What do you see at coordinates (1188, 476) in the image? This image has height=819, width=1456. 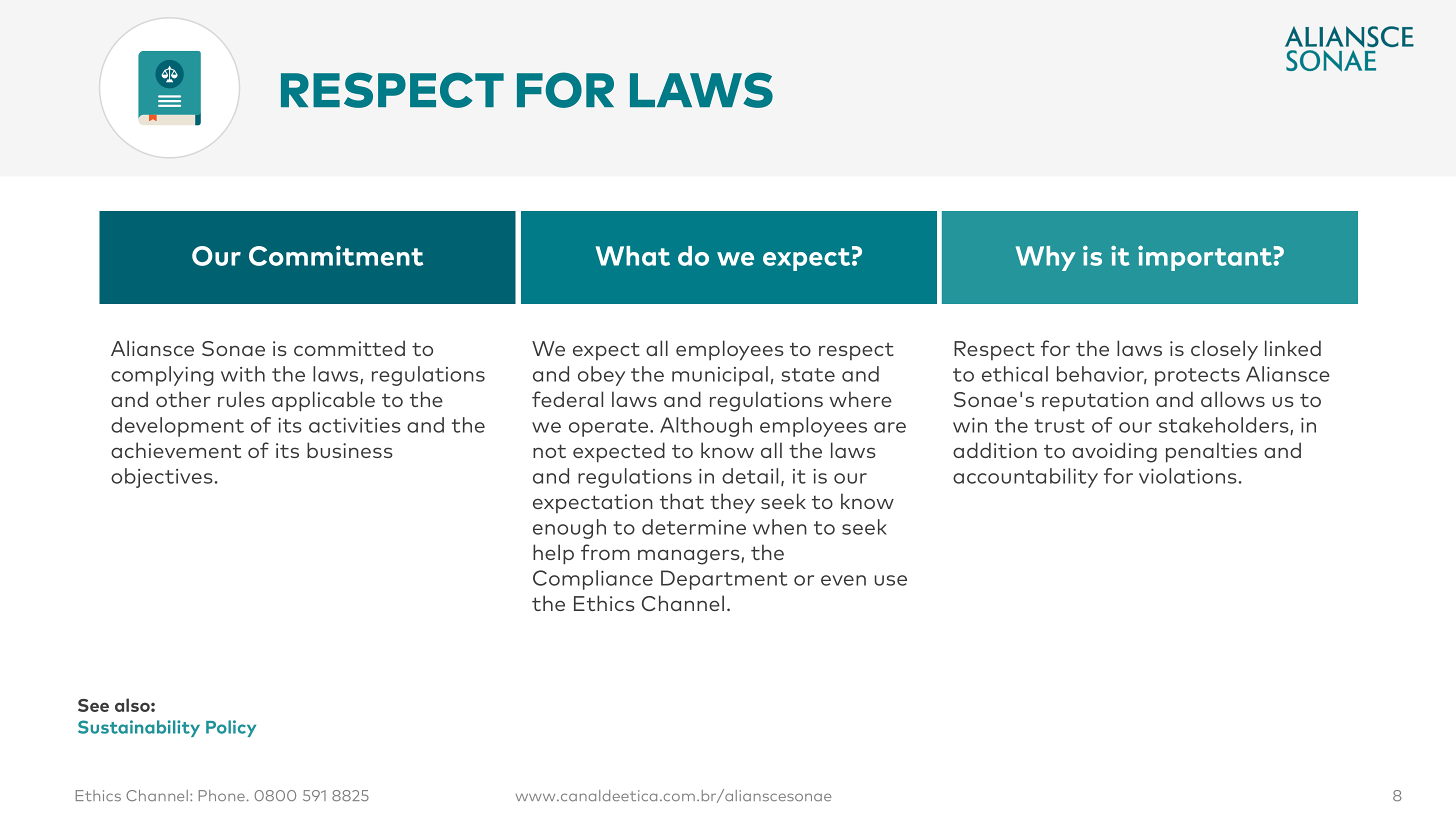 I see `violations` at bounding box center [1188, 476].
